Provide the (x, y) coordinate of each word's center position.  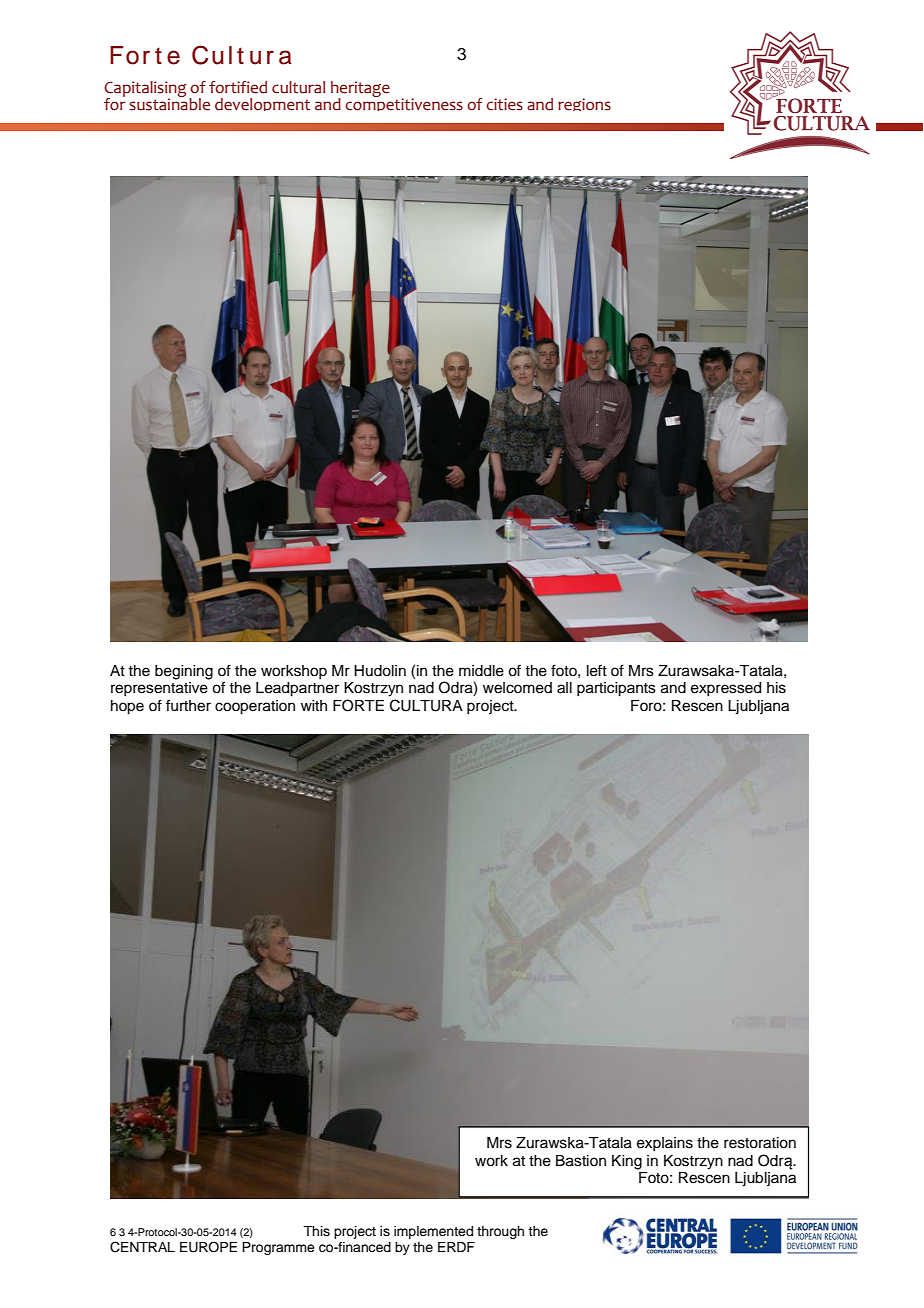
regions (584, 104)
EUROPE (208, 1247)
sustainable (169, 103)
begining (184, 672)
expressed (726, 689)
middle (481, 671)
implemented (433, 1232)
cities (504, 104)
